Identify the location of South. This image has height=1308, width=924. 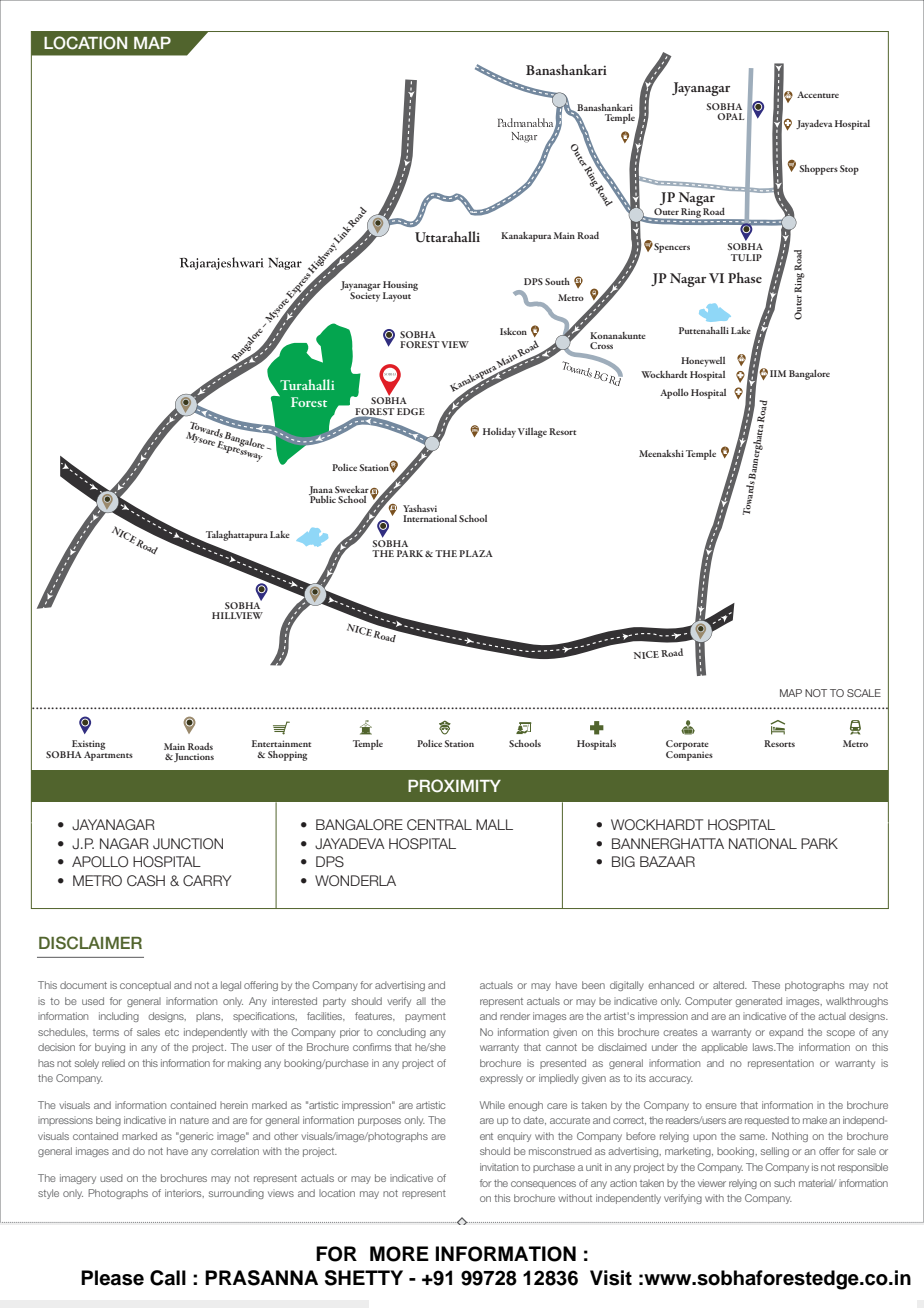
(557, 281).
